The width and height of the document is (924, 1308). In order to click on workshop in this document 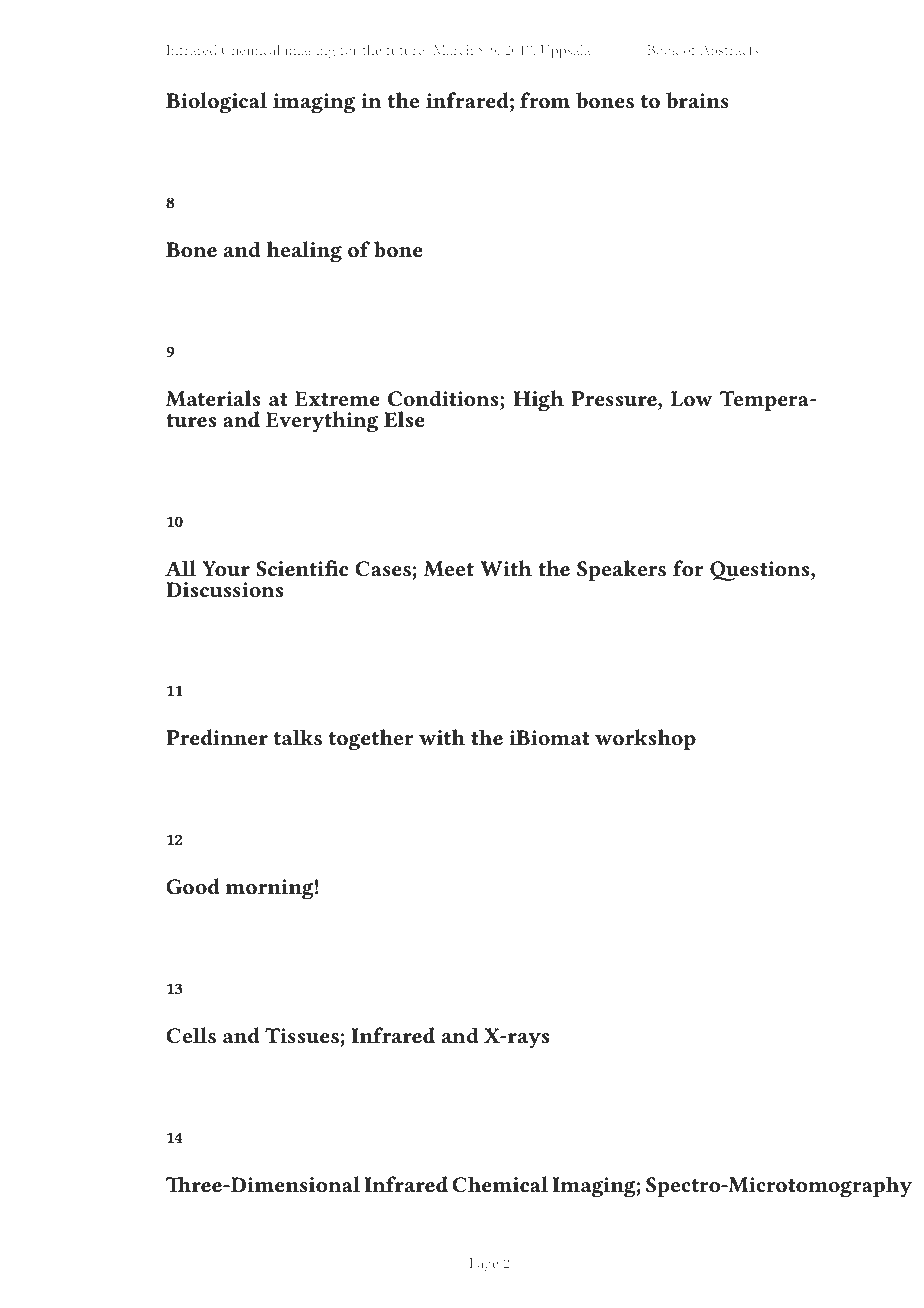, I will do `click(645, 740)`.
